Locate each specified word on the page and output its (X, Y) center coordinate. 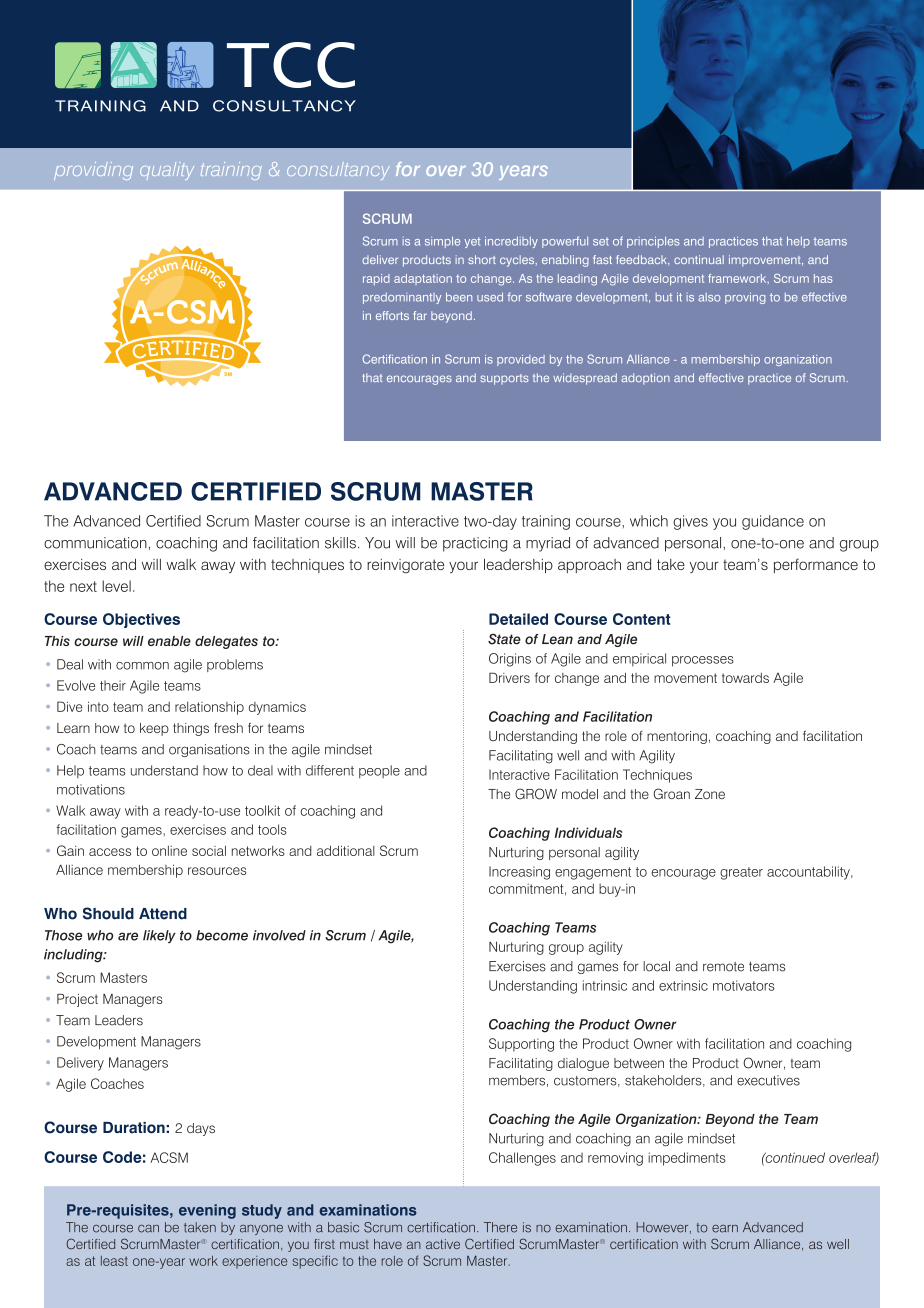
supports (504, 379)
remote (723, 967)
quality (167, 171)
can (148, 1229)
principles (653, 242)
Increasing (519, 873)
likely (159, 936)
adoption (645, 379)
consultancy (338, 171)
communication (95, 543)
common (142, 666)
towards (745, 678)
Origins (510, 660)
